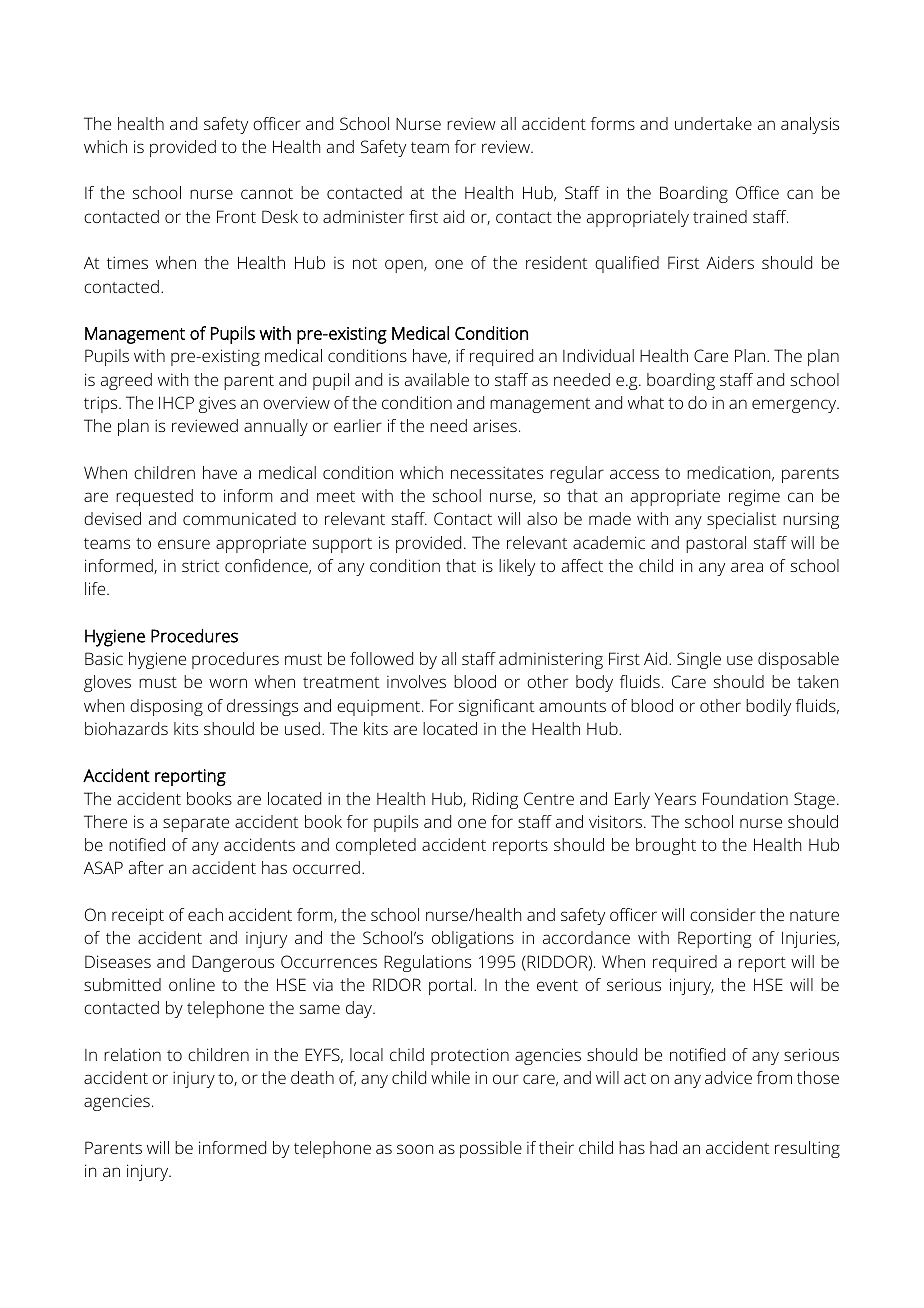 This screenshot has height=1308, width=924. Describe the element at coordinates (228, 683) in the screenshot. I see `worn` at that location.
